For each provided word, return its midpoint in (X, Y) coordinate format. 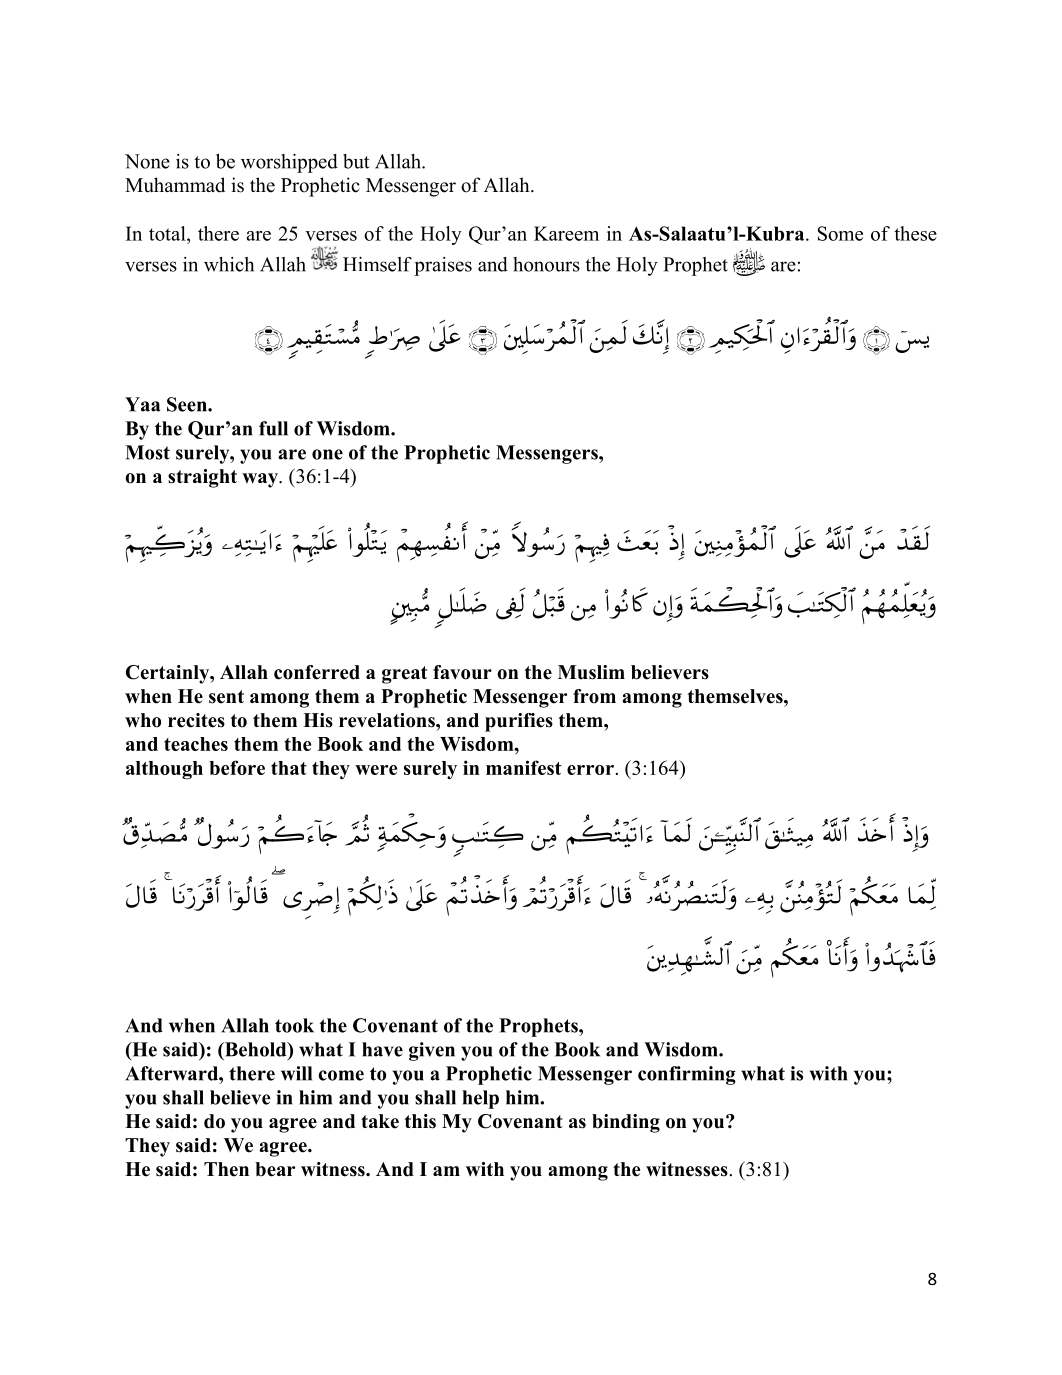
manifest (523, 767)
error (590, 770)
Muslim (591, 672)
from (594, 696)
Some (840, 233)
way (261, 480)
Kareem (566, 233)
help (480, 1099)
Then (226, 1169)
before (237, 767)
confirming (687, 1075)
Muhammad (175, 185)
